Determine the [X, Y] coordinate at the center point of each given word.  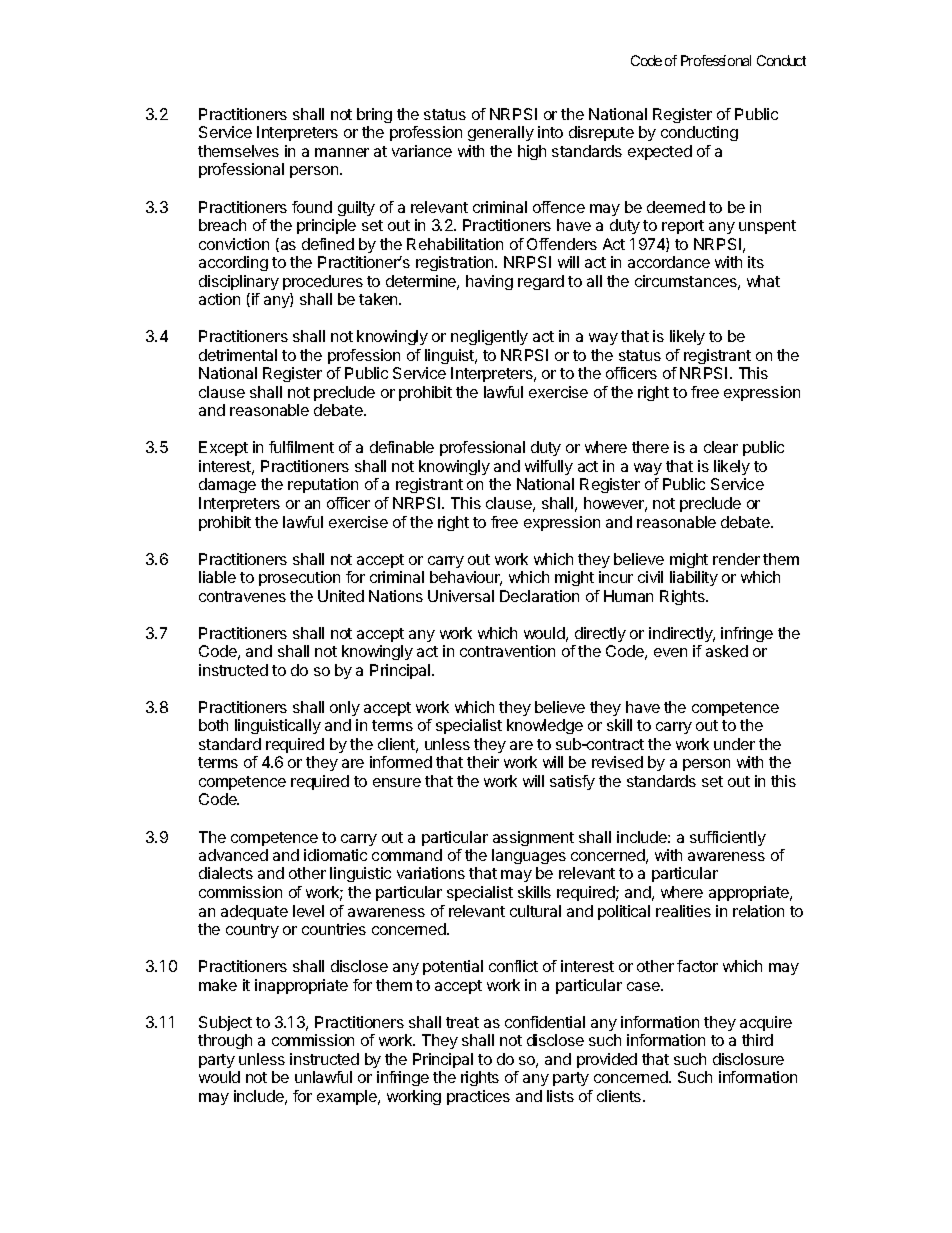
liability [694, 578]
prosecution [299, 578]
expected [660, 152]
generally [501, 133]
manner [342, 152]
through [225, 1041]
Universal [461, 596]
